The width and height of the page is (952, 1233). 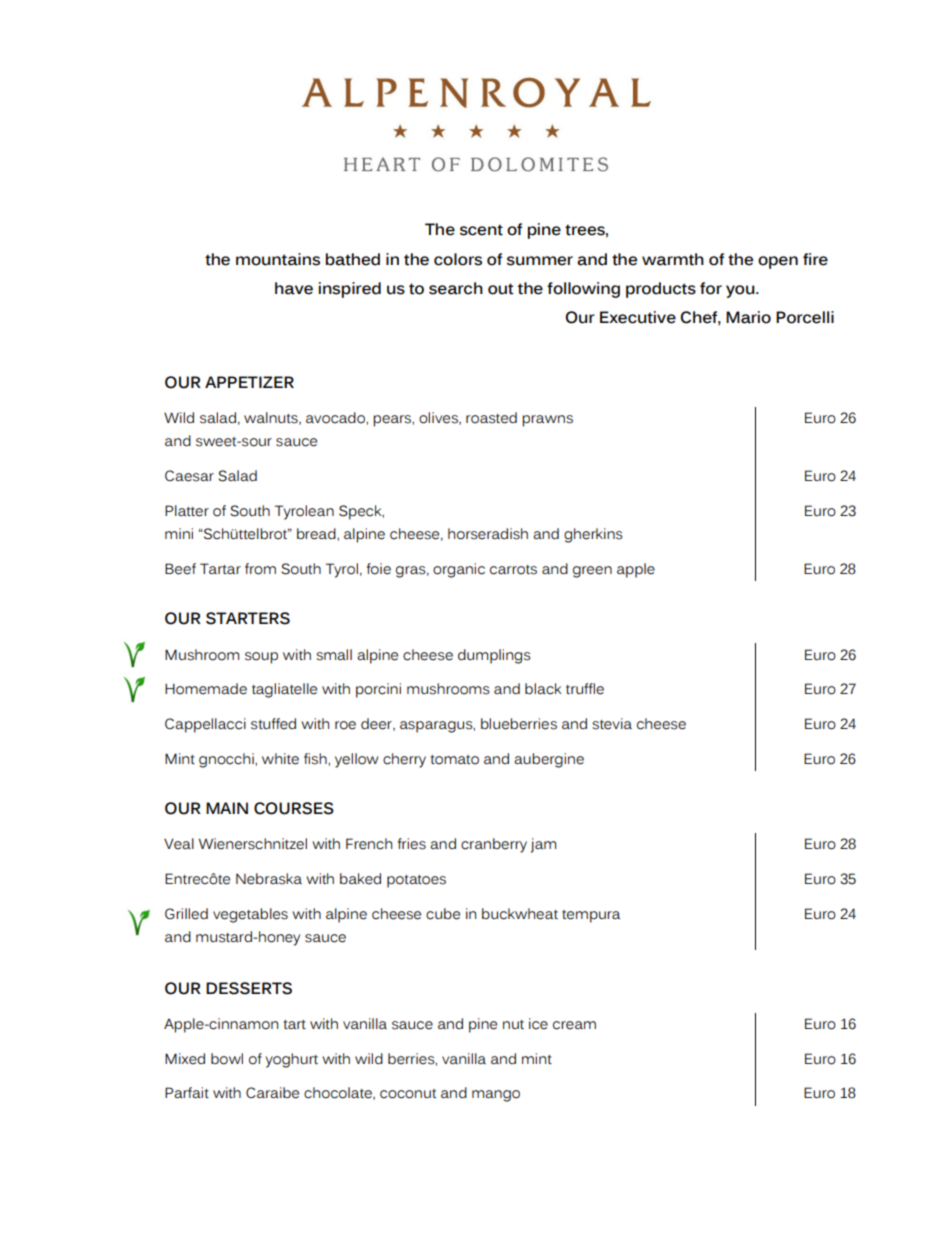 I want to click on bowl, so click(x=227, y=1059).
